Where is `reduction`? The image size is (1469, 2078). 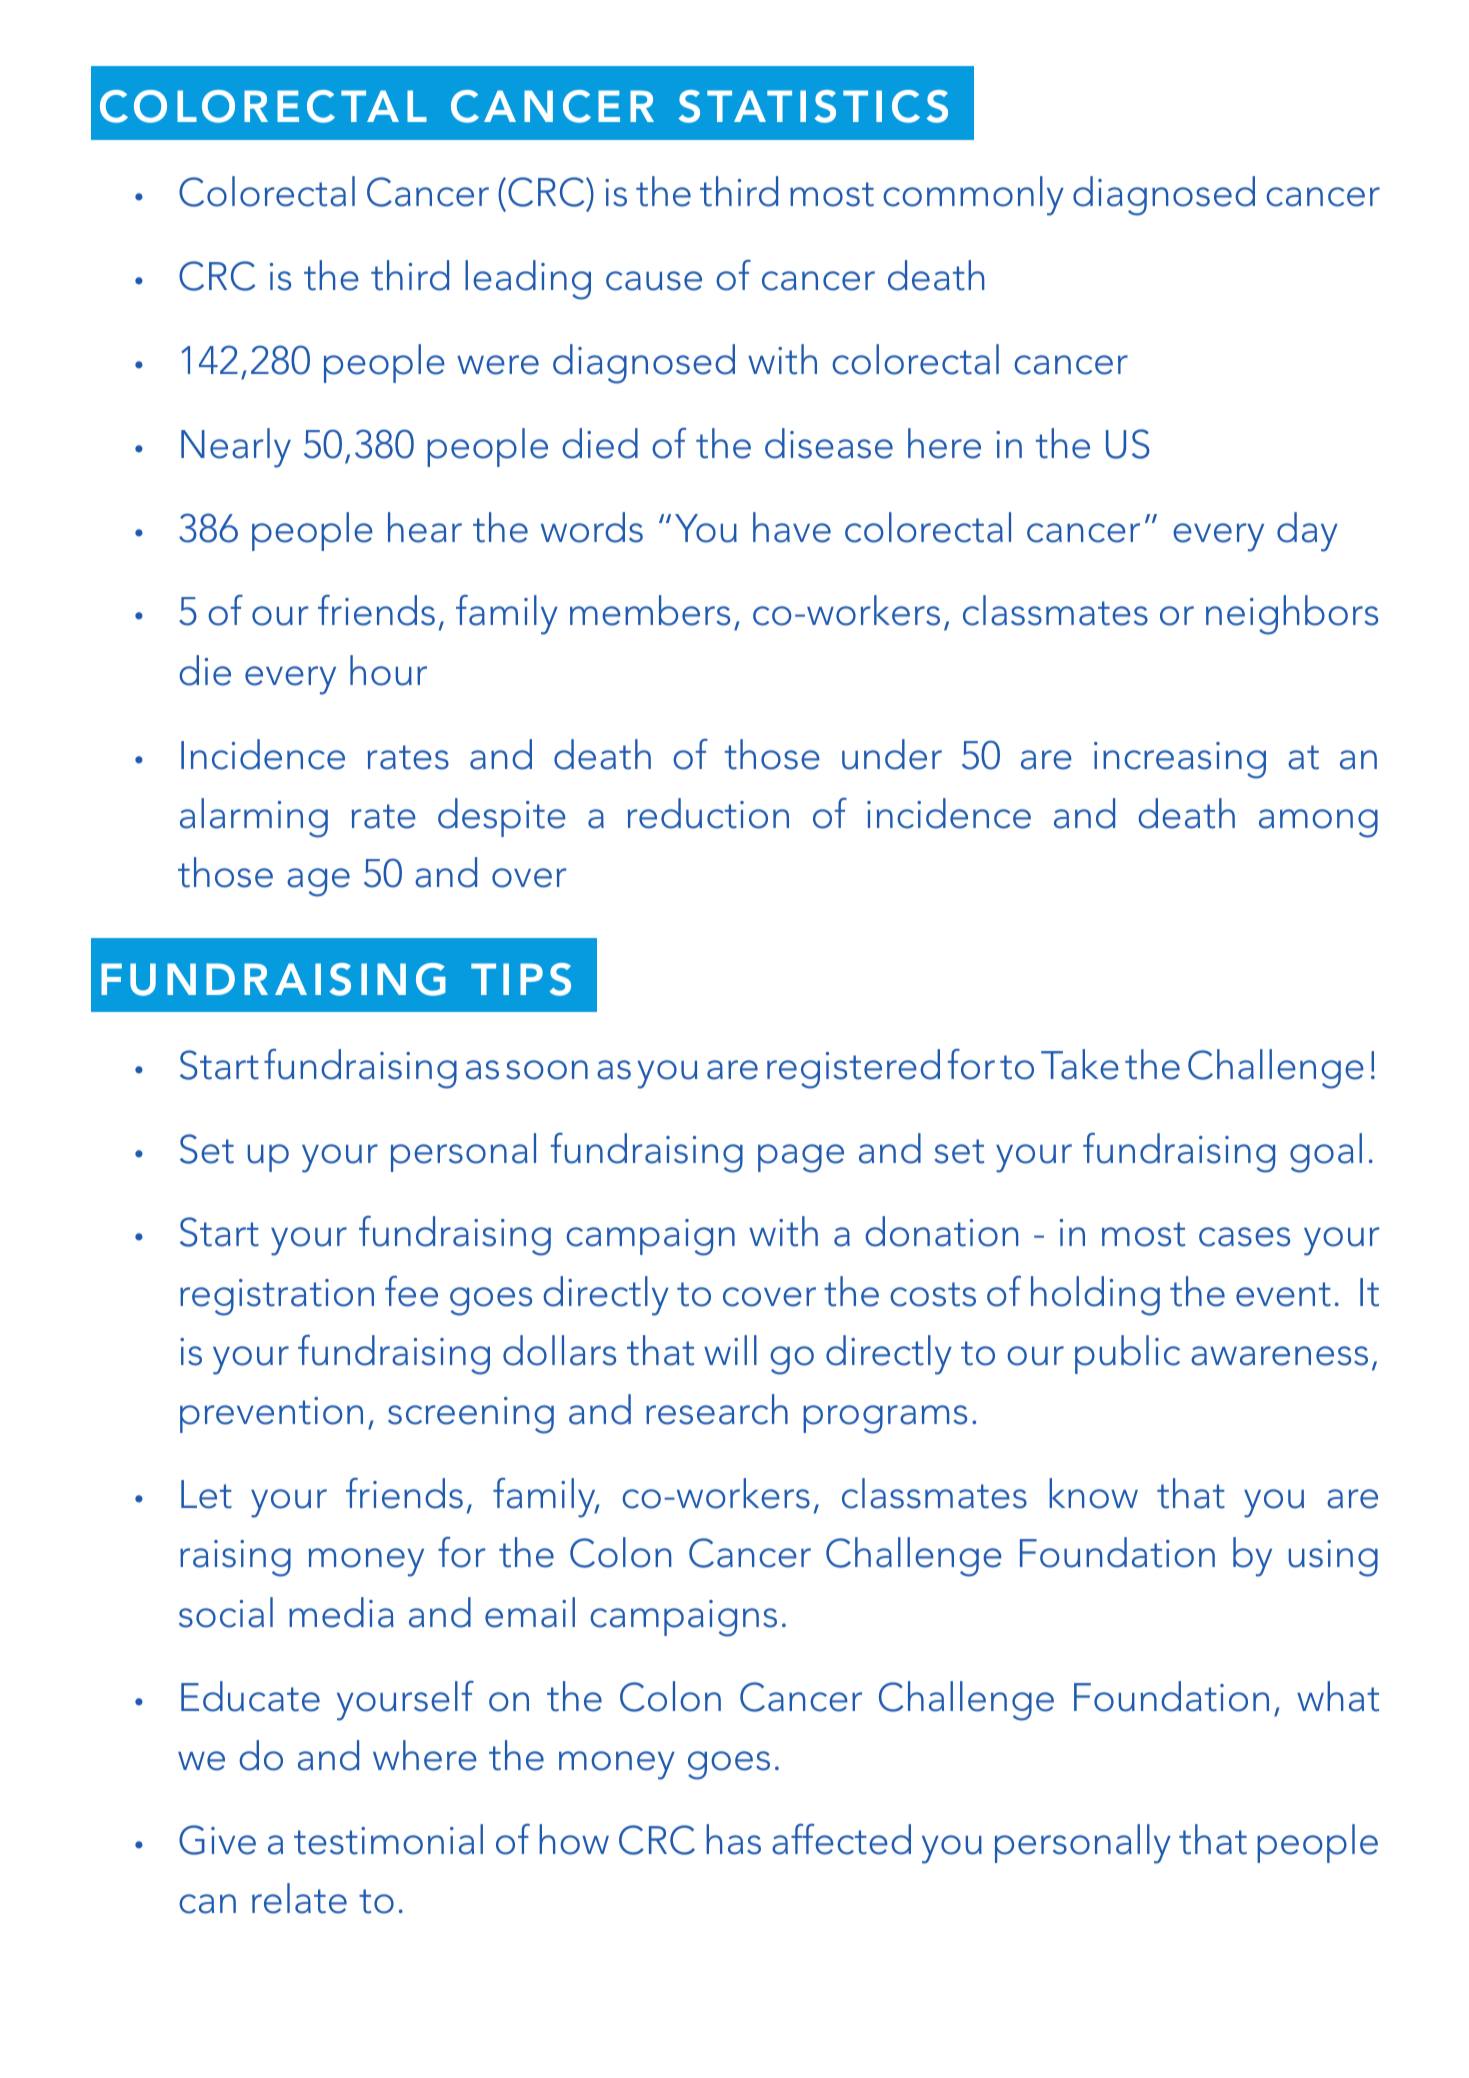
reduction is located at coordinates (708, 813).
